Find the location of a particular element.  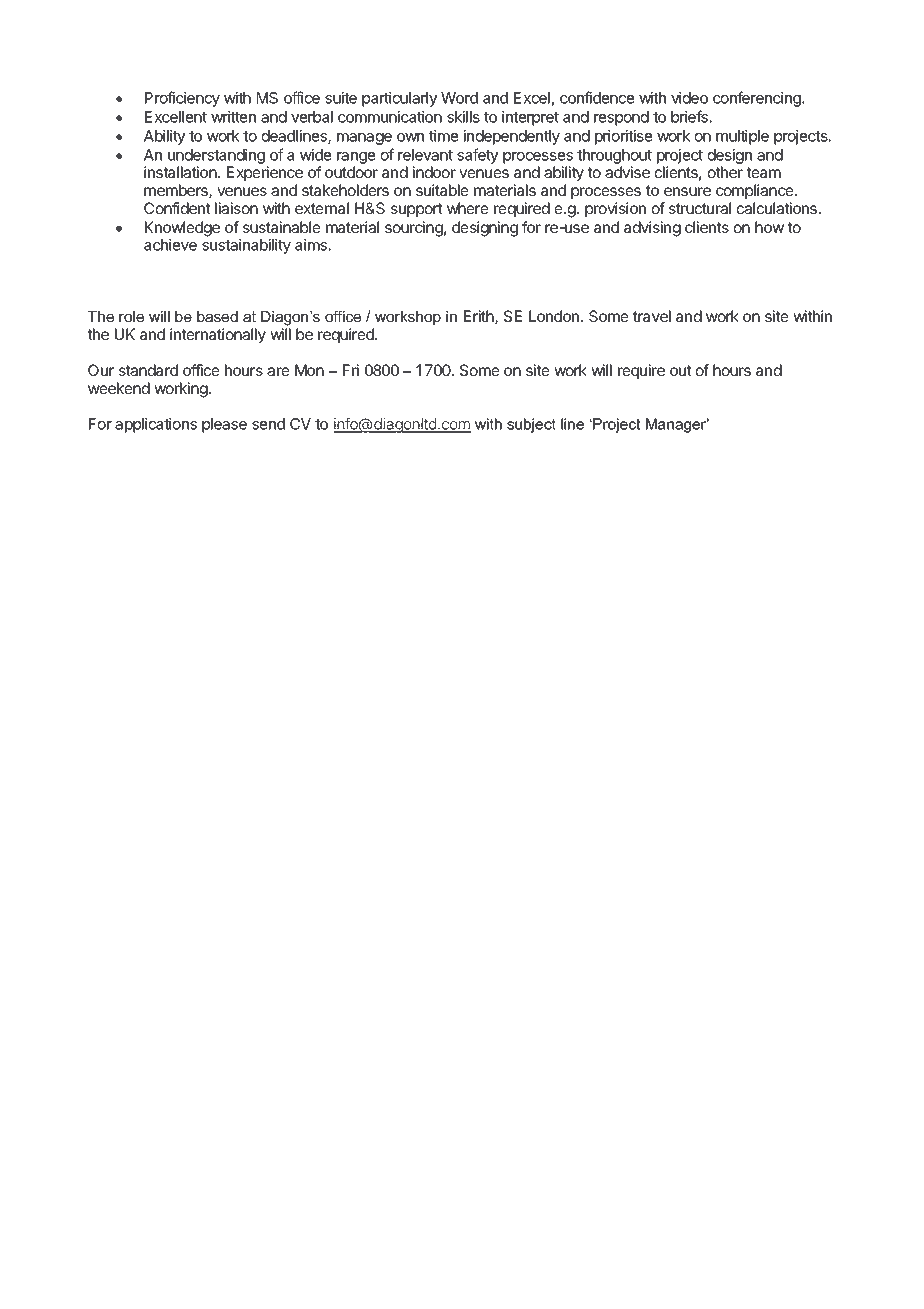

subject is located at coordinates (531, 425).
